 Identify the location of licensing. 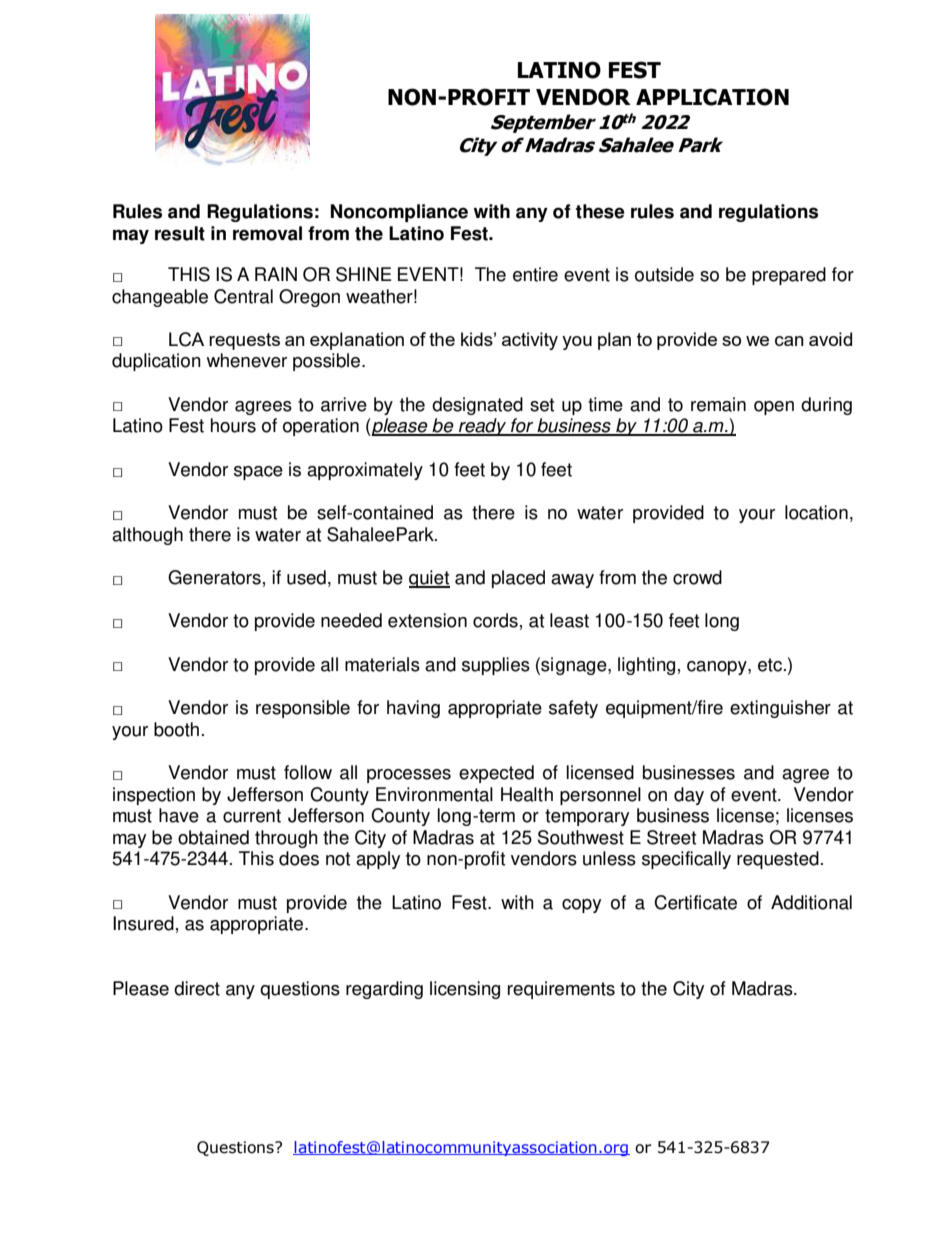
(465, 990).
